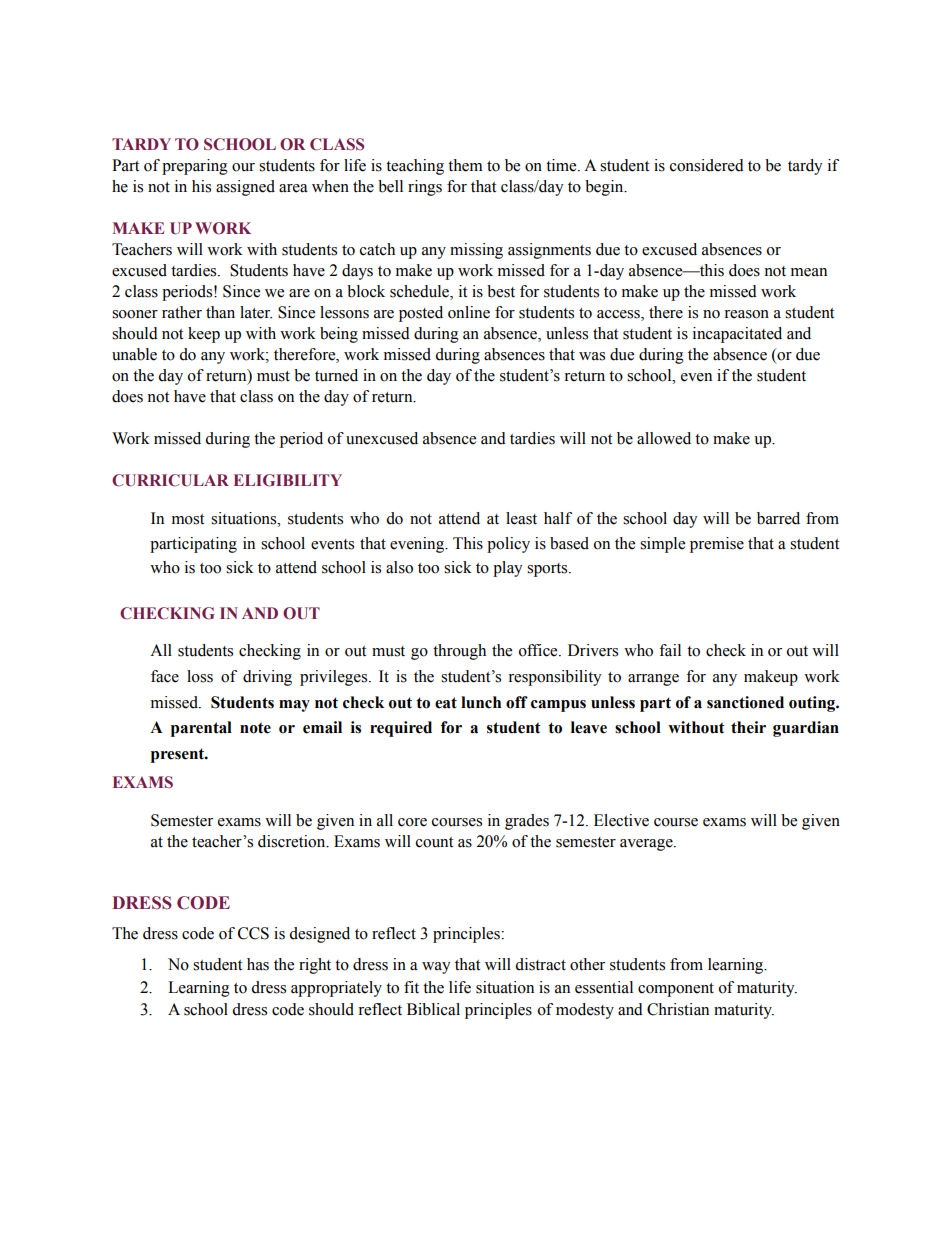  What do you see at coordinates (258, 964) in the image?
I see `has` at bounding box center [258, 964].
